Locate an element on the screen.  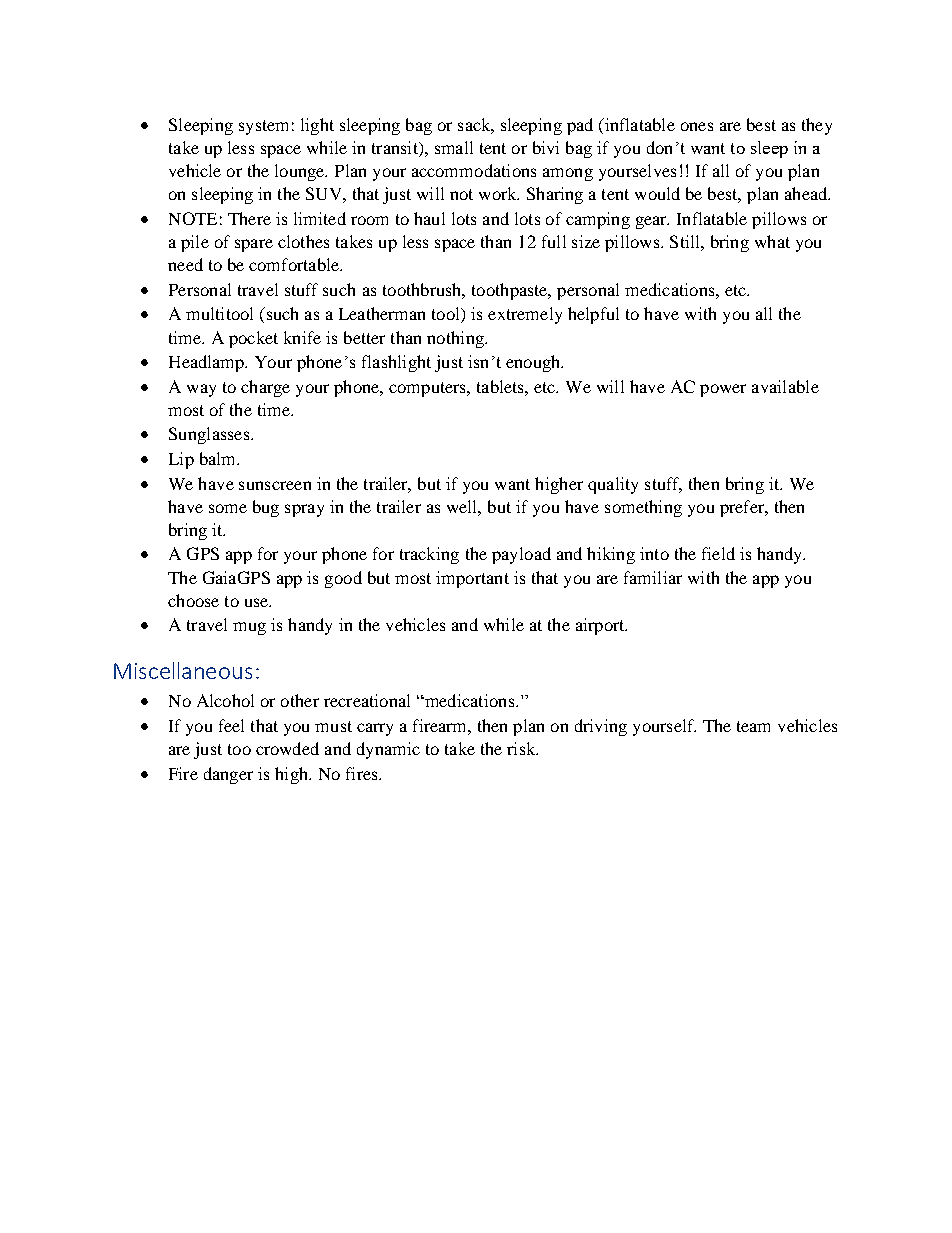
quality is located at coordinates (613, 485).
